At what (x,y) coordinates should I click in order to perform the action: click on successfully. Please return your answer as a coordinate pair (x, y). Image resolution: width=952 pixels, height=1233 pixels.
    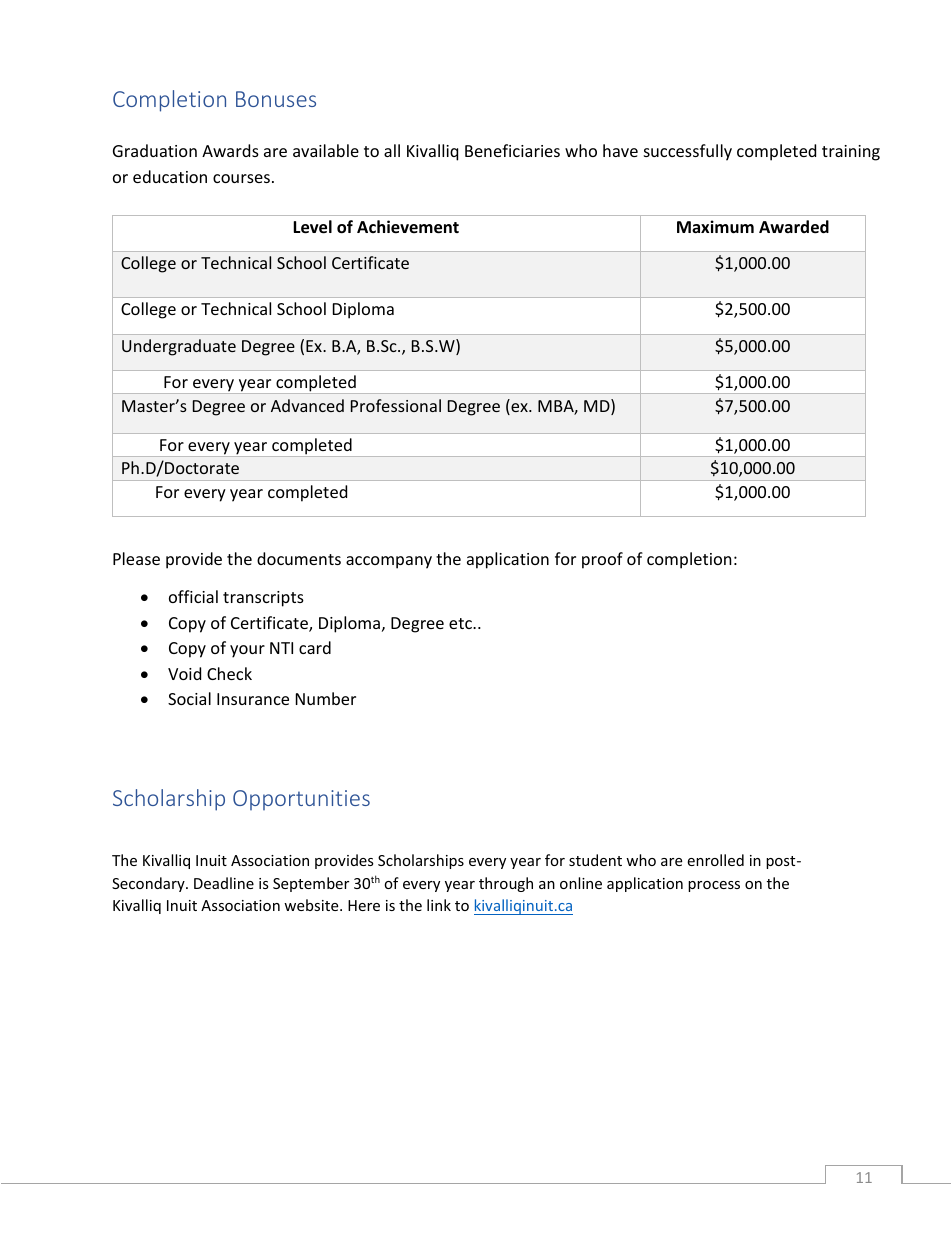
    Looking at the image, I should click on (688, 152).
